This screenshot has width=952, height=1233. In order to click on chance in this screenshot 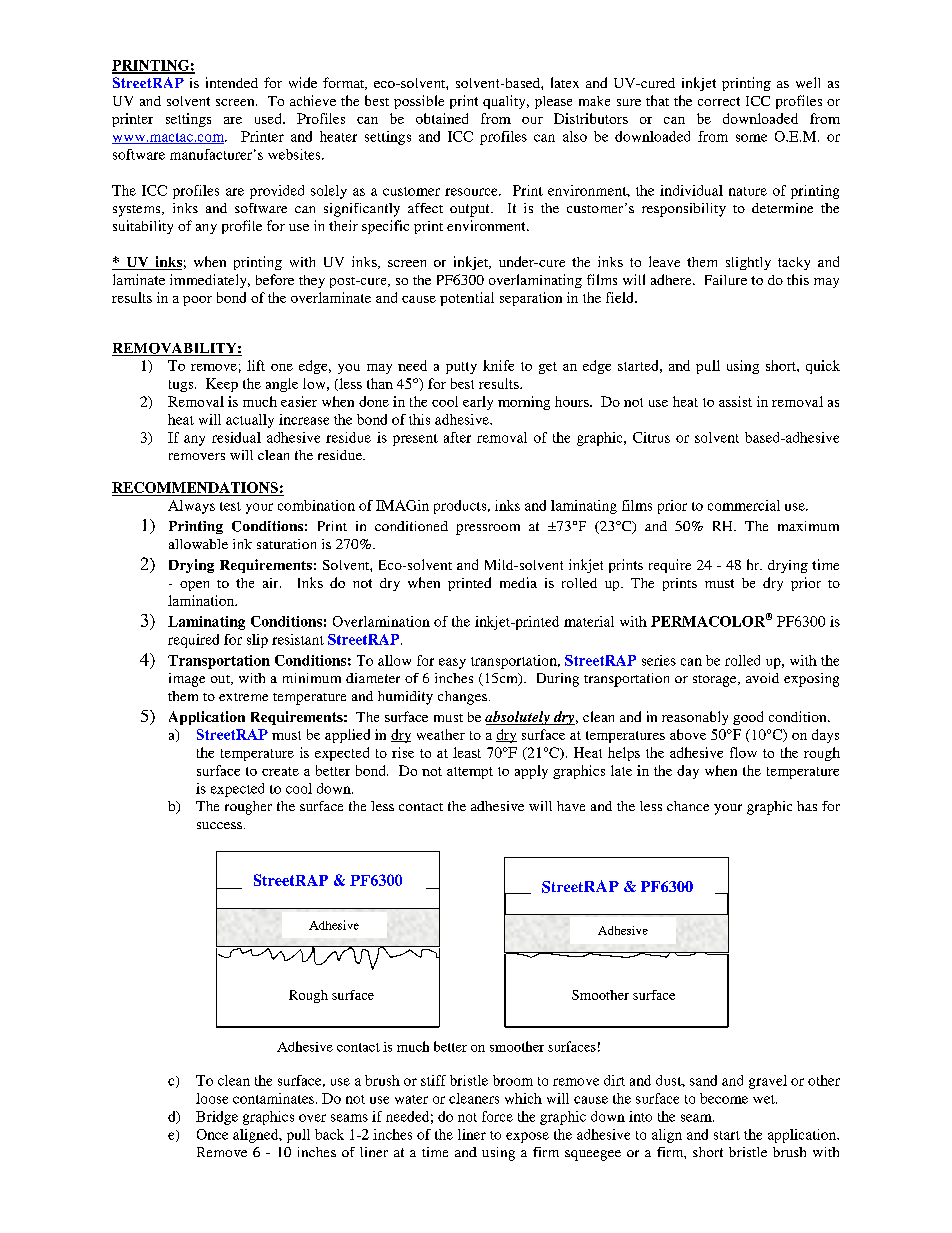, I will do `click(688, 806)`.
